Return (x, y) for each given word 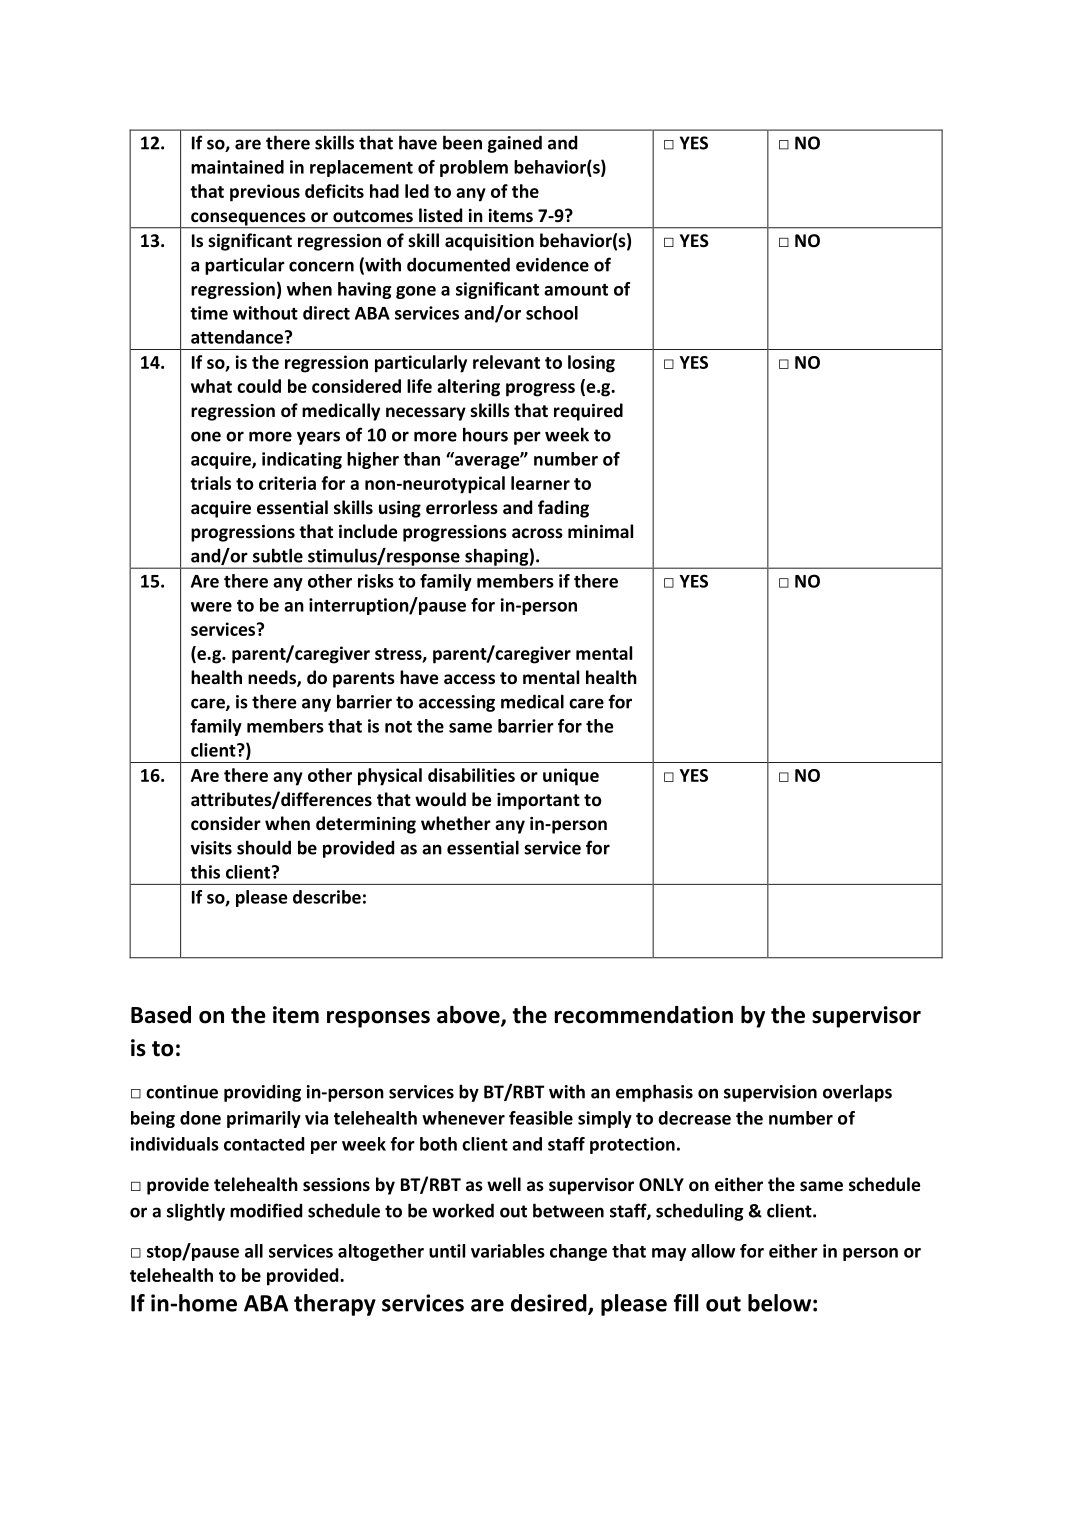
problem (474, 168)
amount (576, 290)
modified (266, 1210)
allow (713, 1251)
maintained (237, 167)
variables (508, 1251)
